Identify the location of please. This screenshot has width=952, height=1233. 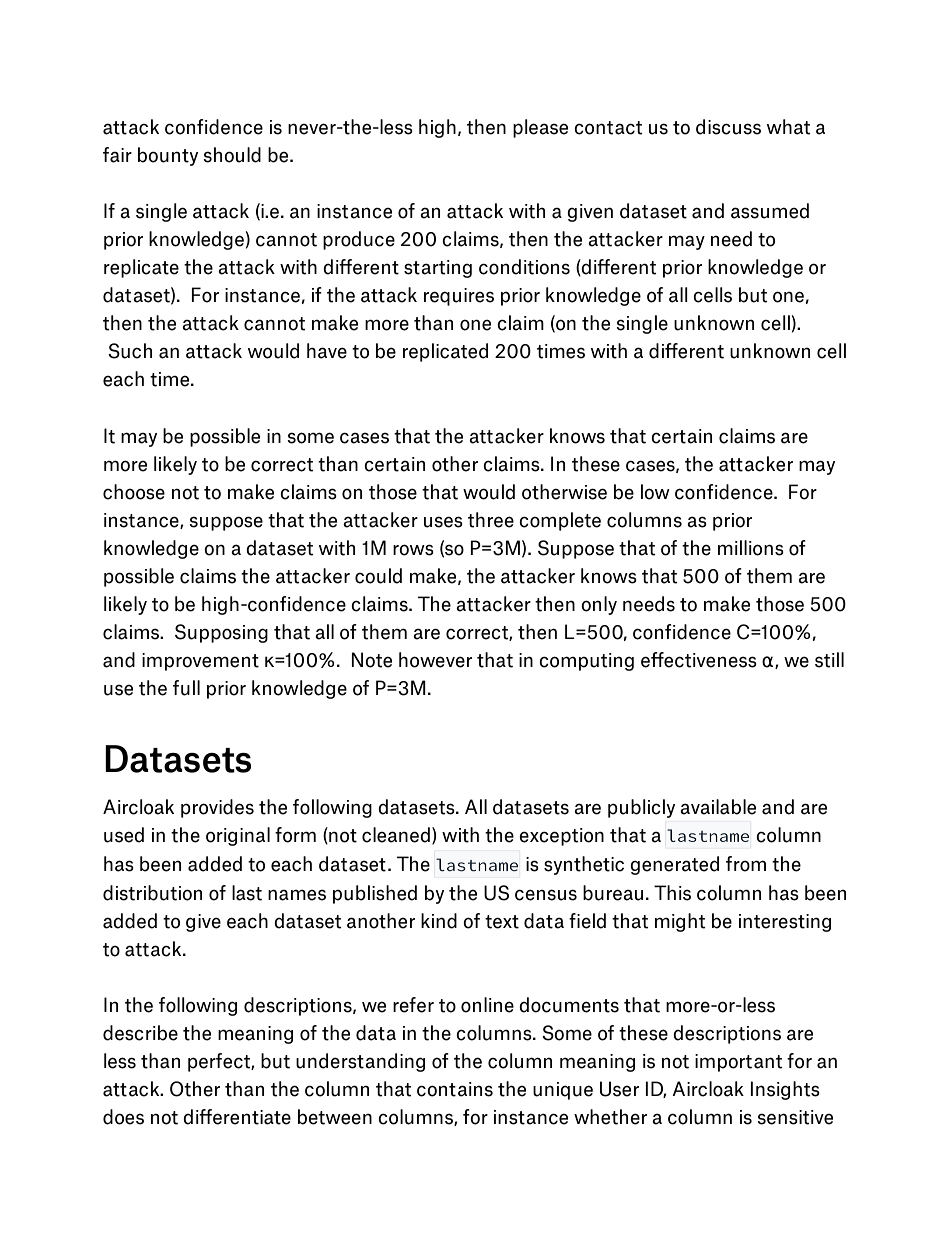
(540, 128).
